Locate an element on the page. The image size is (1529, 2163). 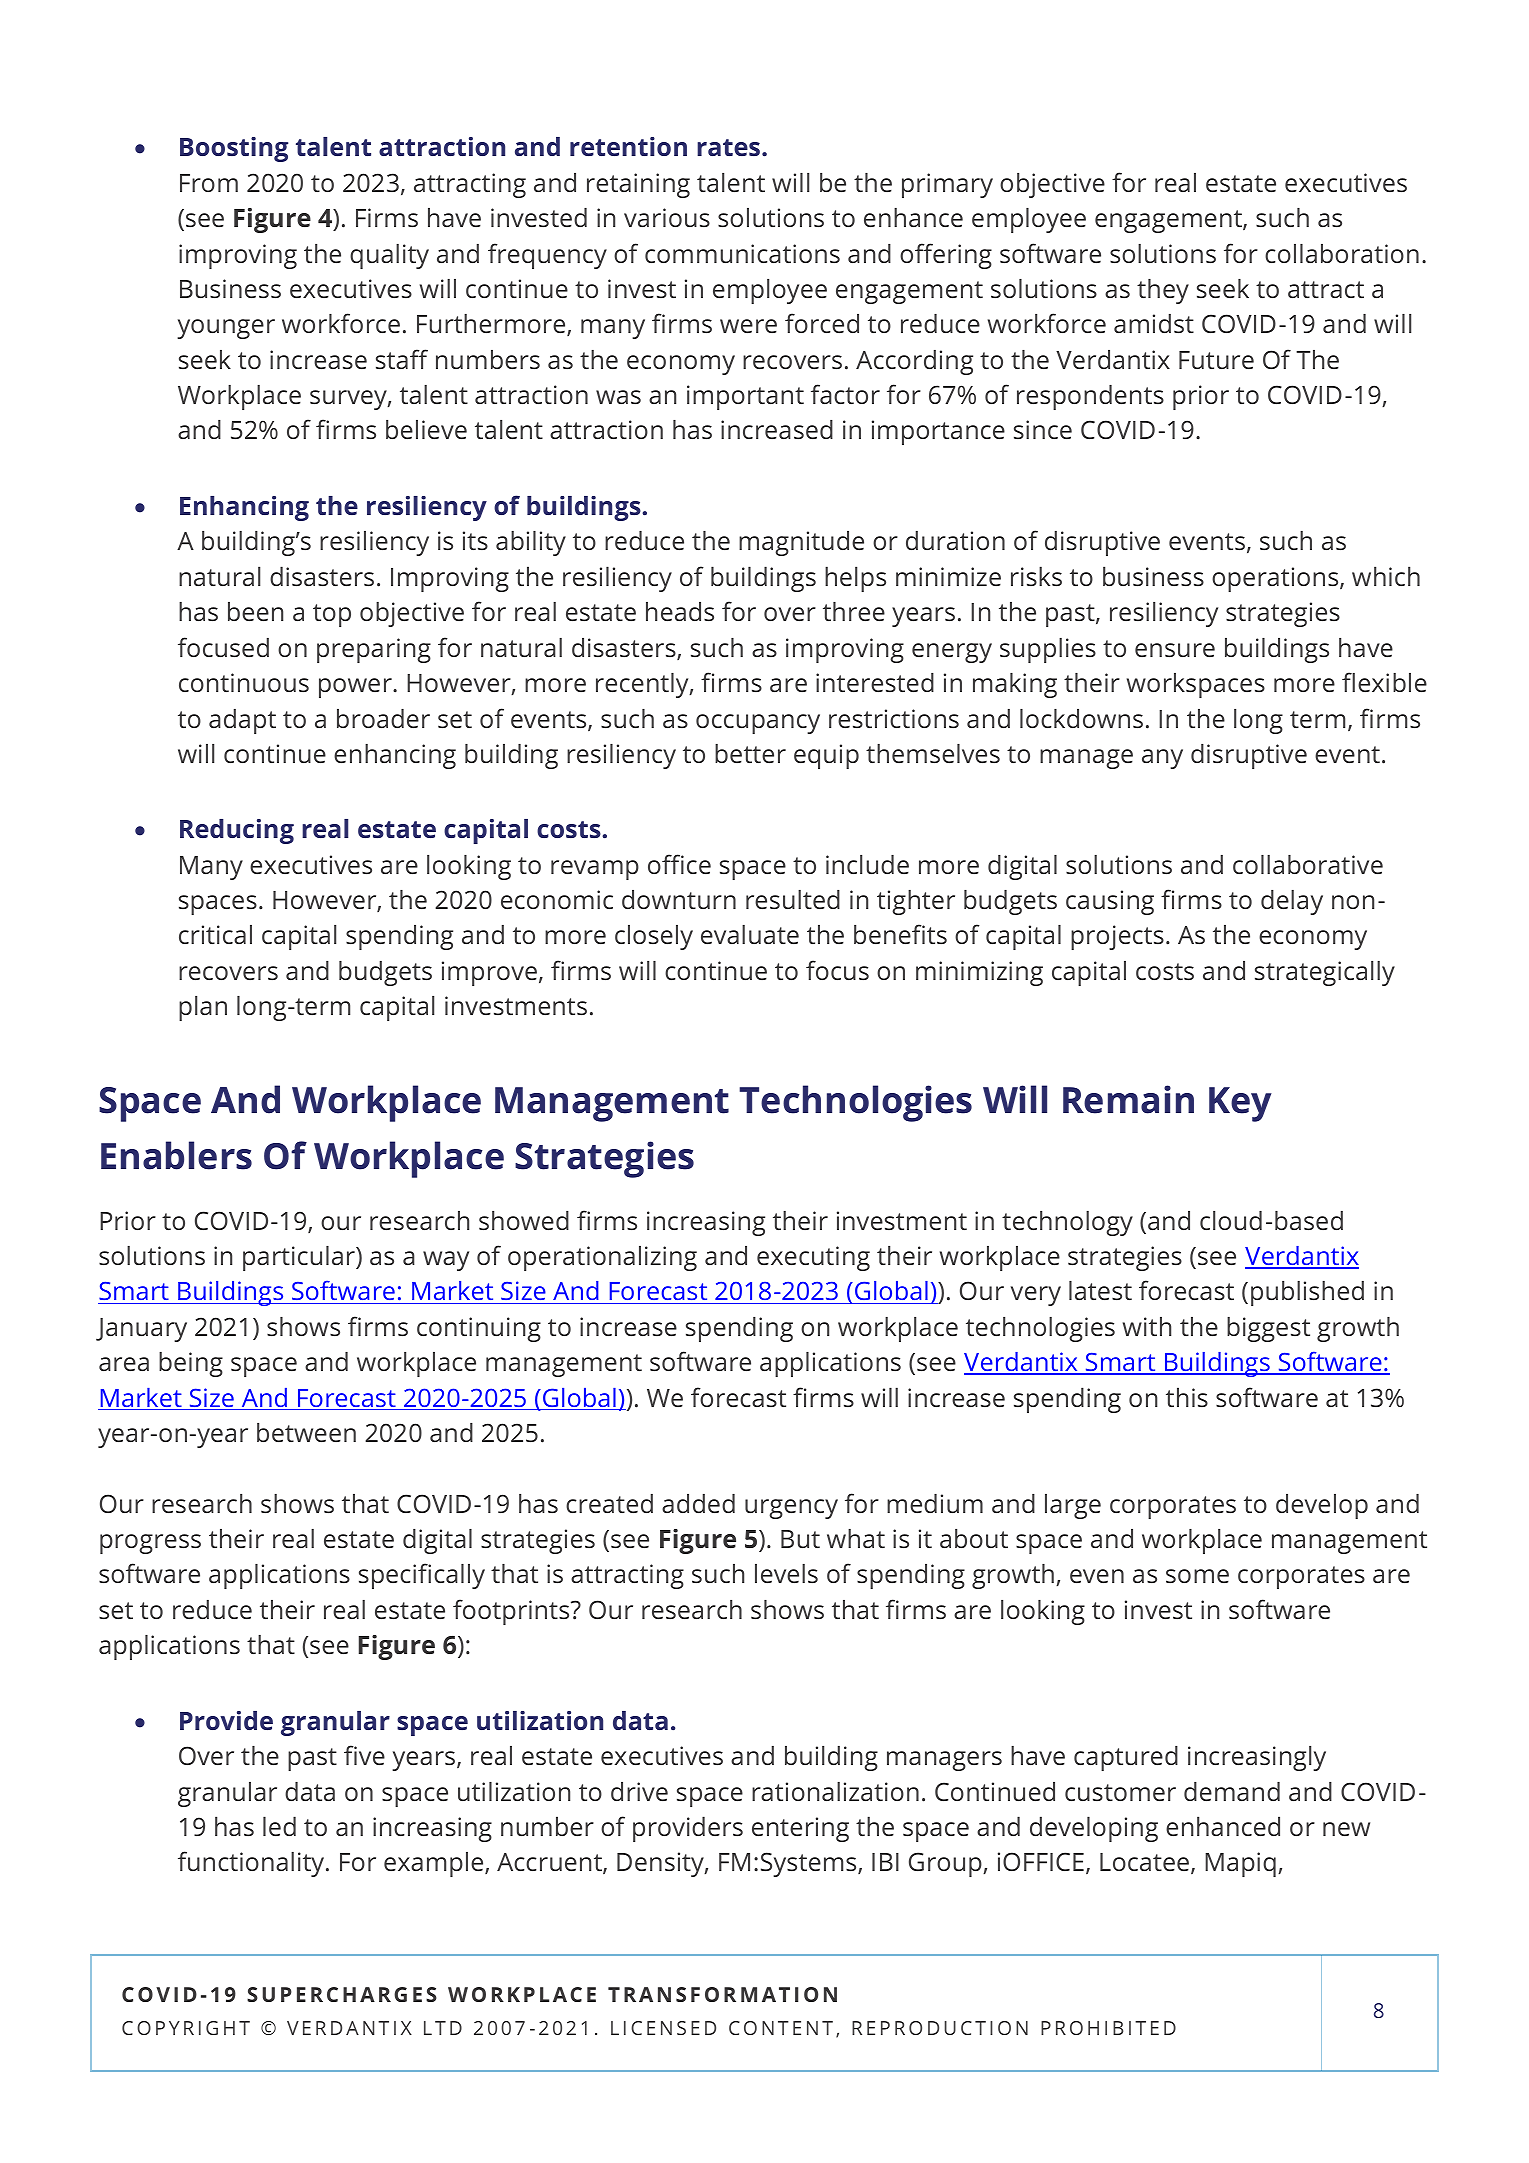
demand is located at coordinates (1232, 1791).
